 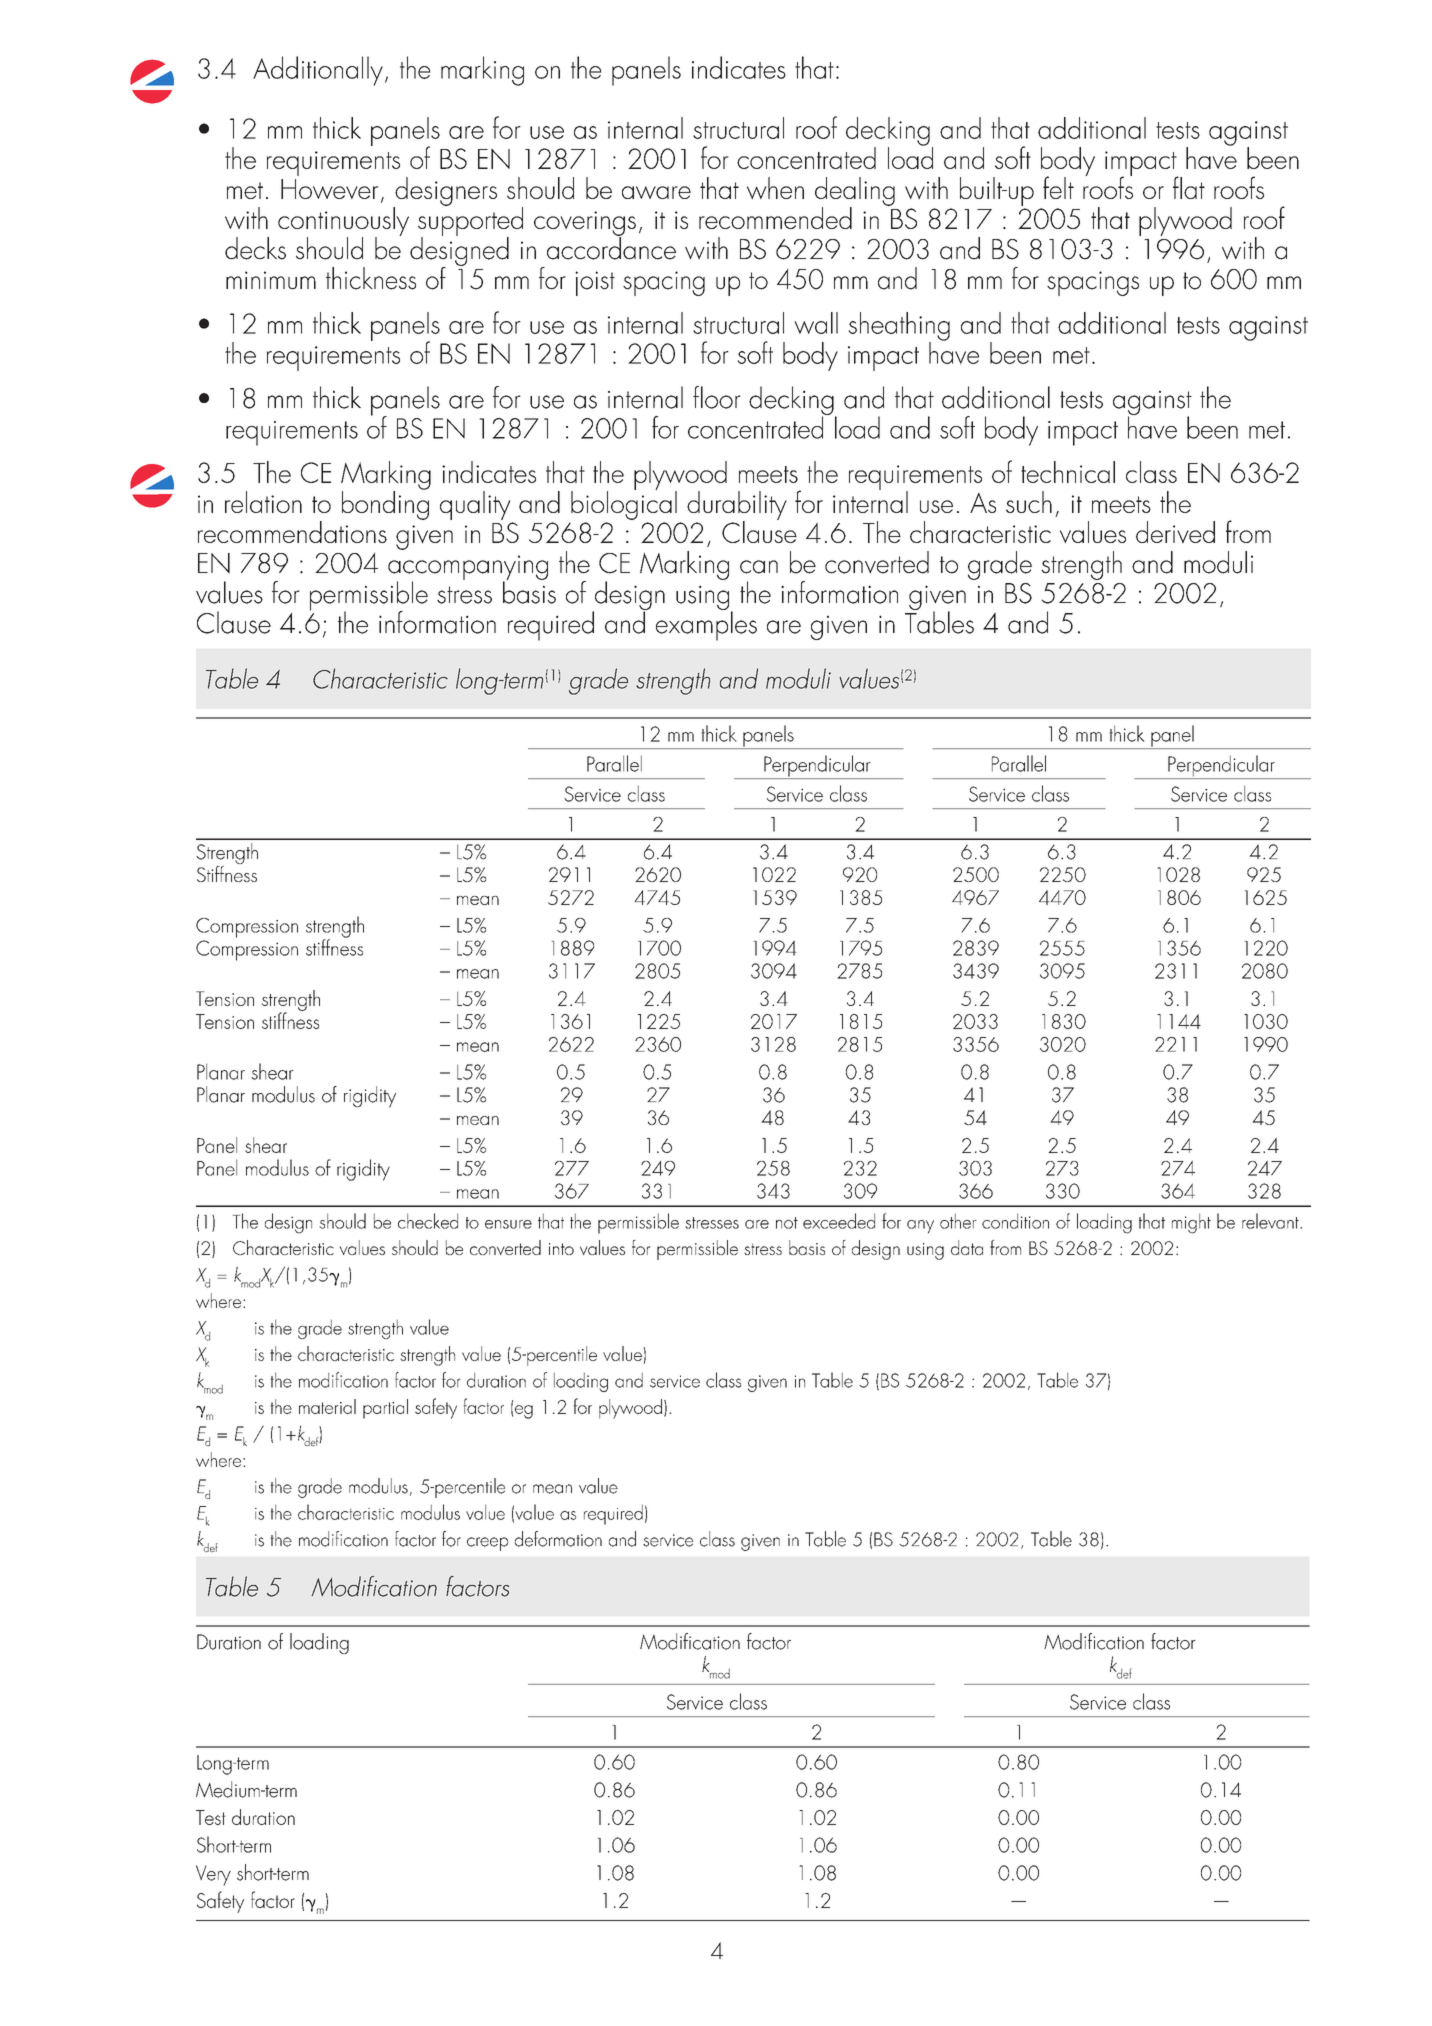 What do you see at coordinates (428, 1221) in the page?
I see `checked` at bounding box center [428, 1221].
